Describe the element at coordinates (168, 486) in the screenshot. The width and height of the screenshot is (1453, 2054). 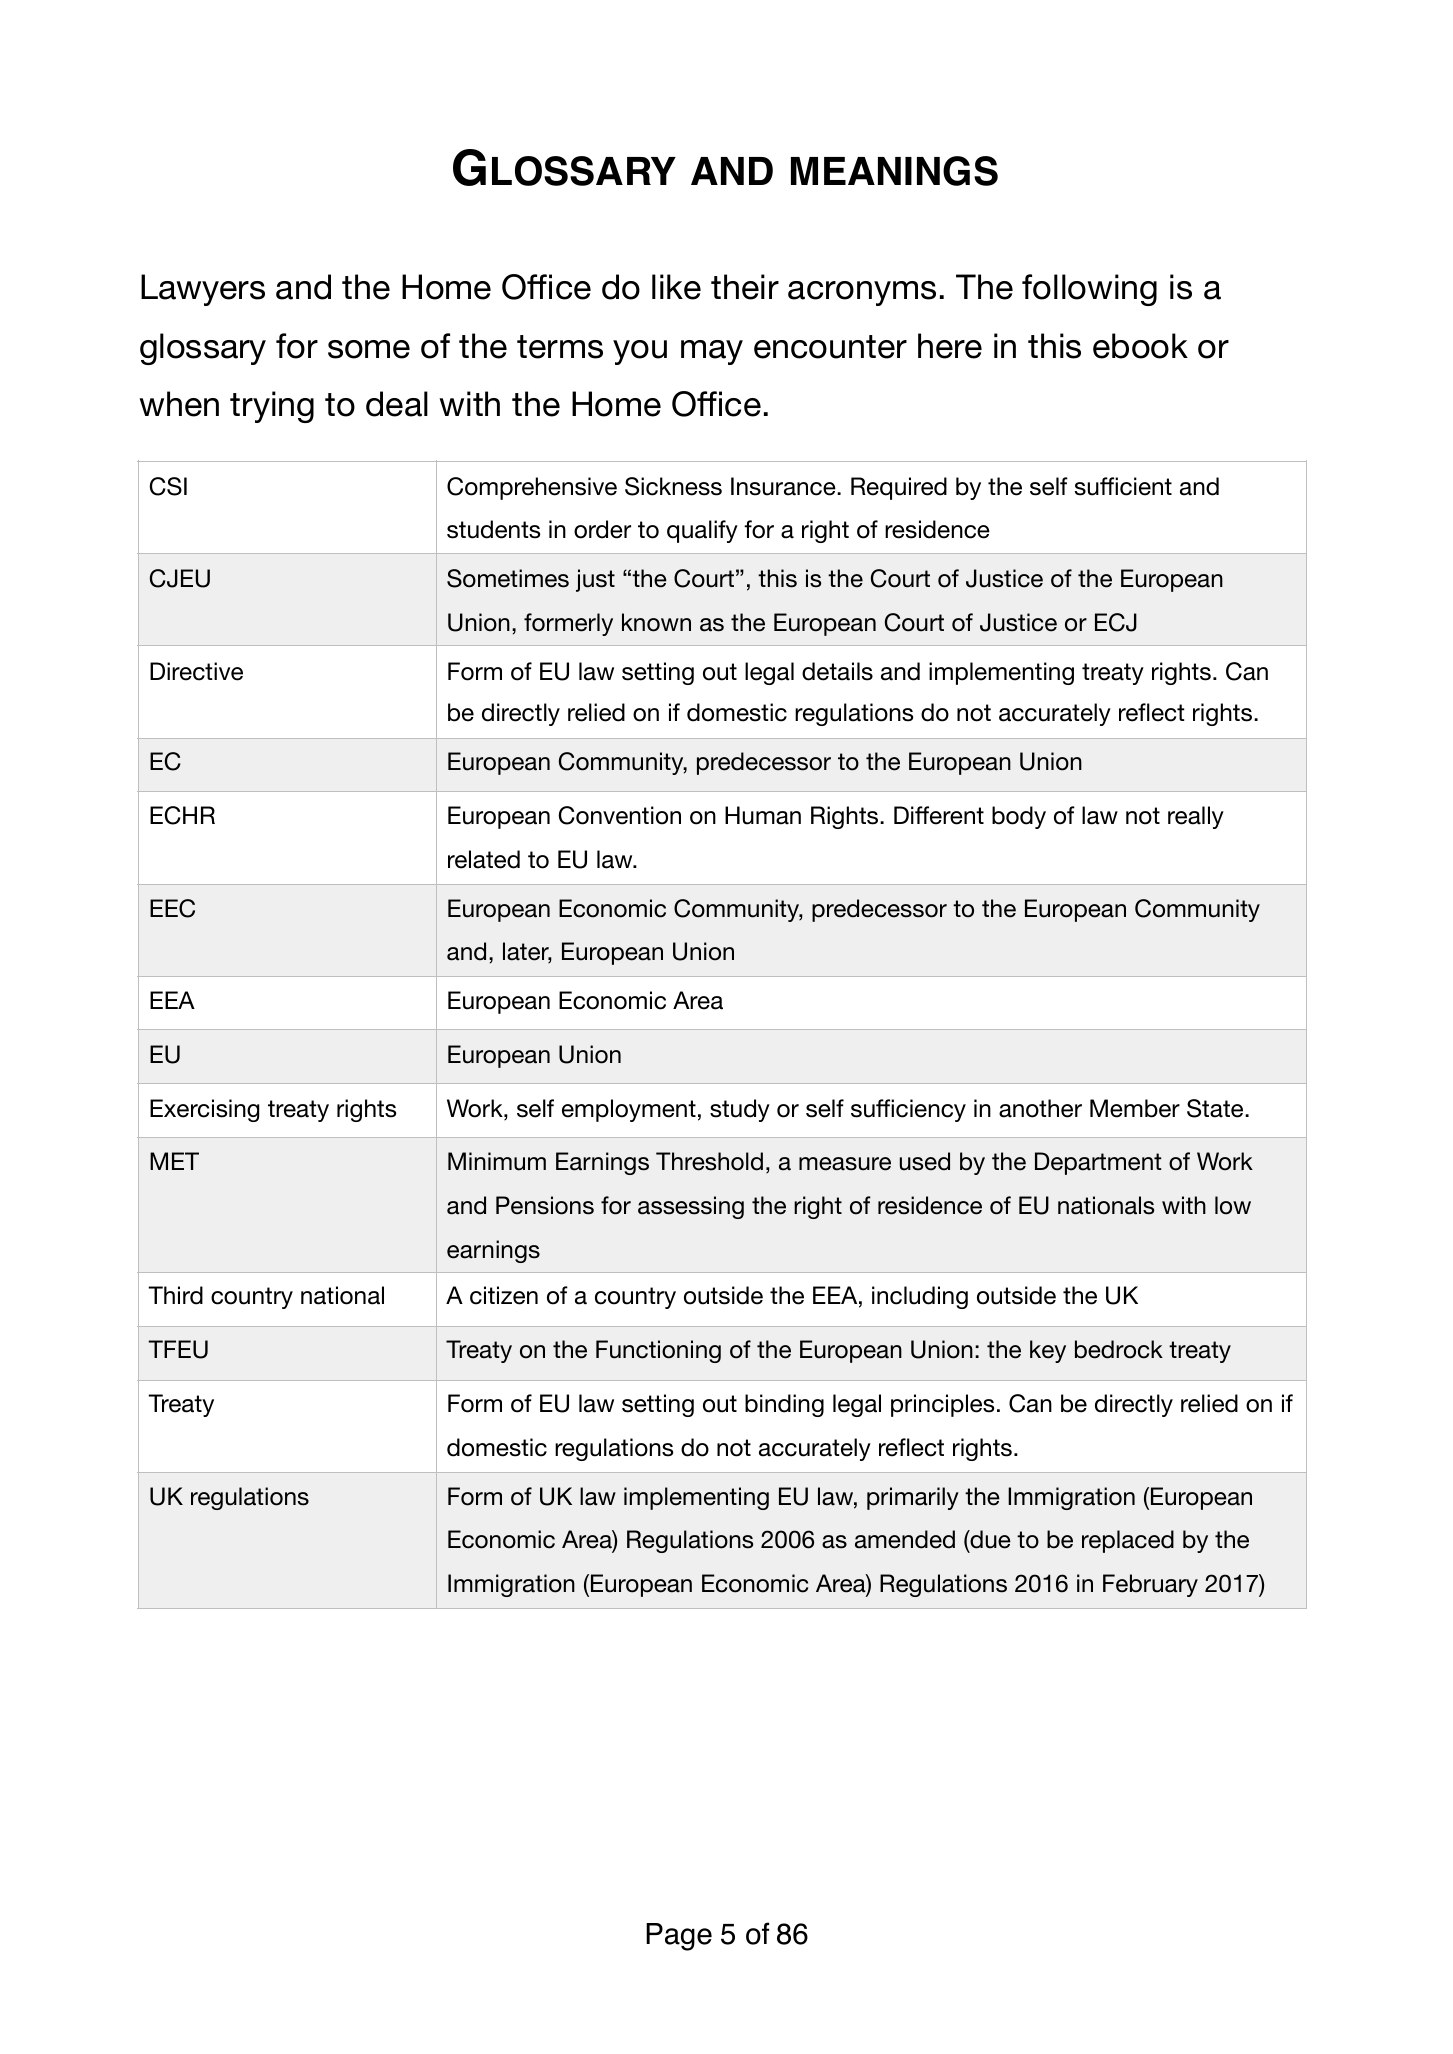
I see `CSI` at that location.
